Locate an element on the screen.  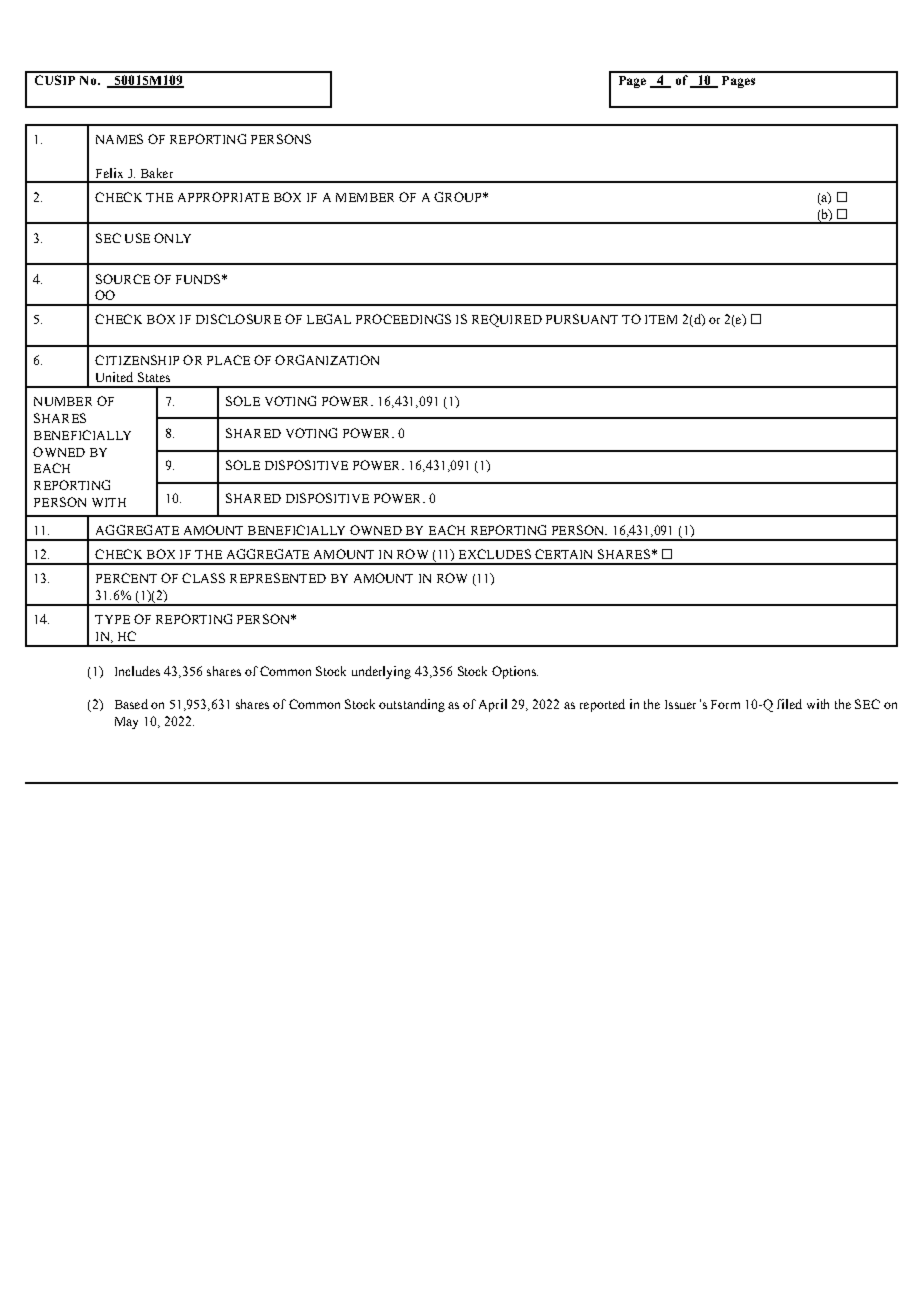
ORGANIZATION is located at coordinates (327, 360).
